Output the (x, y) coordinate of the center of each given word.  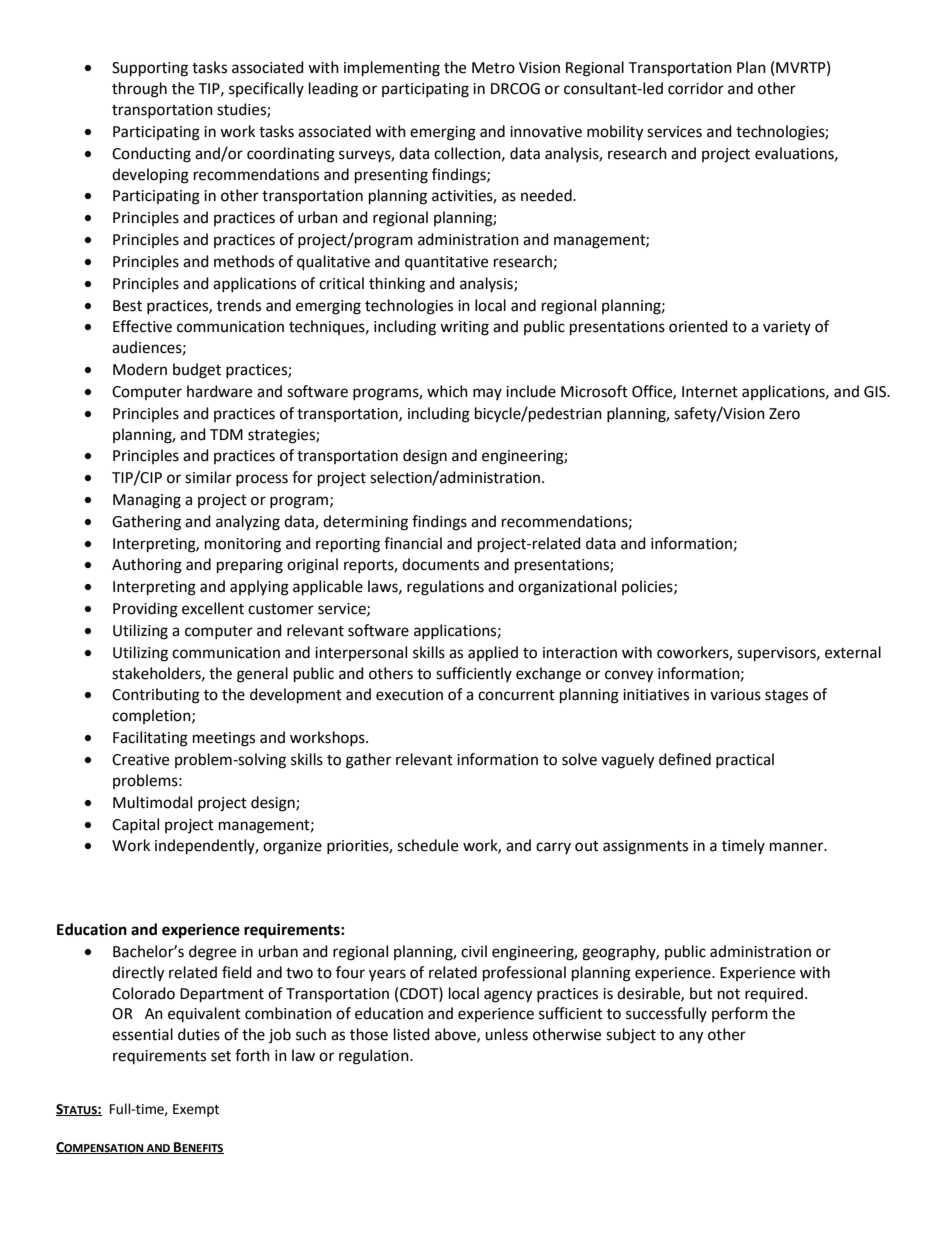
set (221, 1056)
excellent (213, 608)
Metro (493, 68)
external (853, 652)
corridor (696, 88)
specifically (266, 89)
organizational (567, 588)
